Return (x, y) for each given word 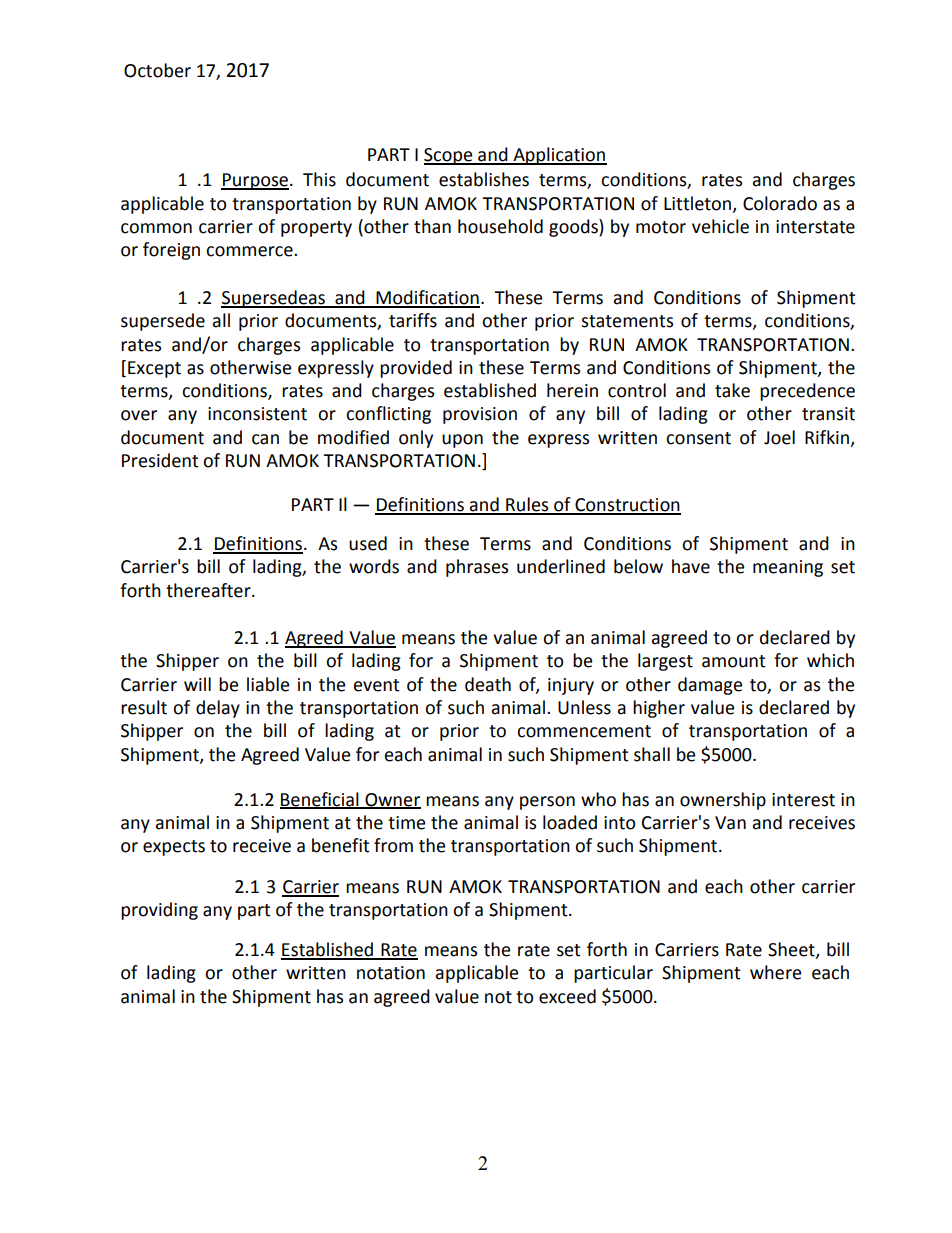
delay (218, 709)
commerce (250, 251)
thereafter (209, 590)
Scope (449, 156)
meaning (788, 568)
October (157, 70)
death (488, 684)
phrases (477, 568)
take (732, 390)
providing (159, 911)
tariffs (413, 320)
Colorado (780, 203)
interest (803, 800)
